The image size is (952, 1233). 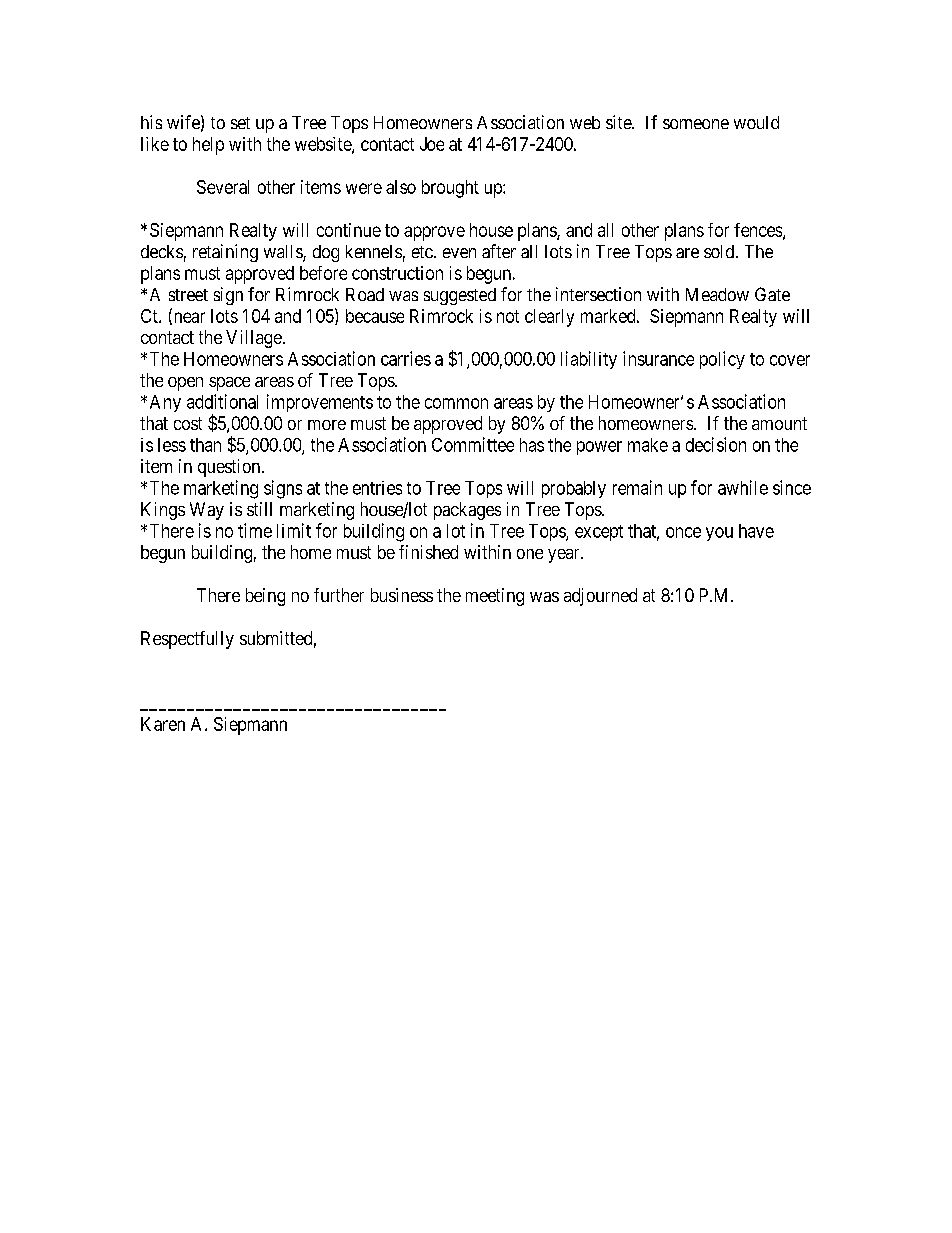 What do you see at coordinates (163, 724) in the image?
I see `Karen` at bounding box center [163, 724].
